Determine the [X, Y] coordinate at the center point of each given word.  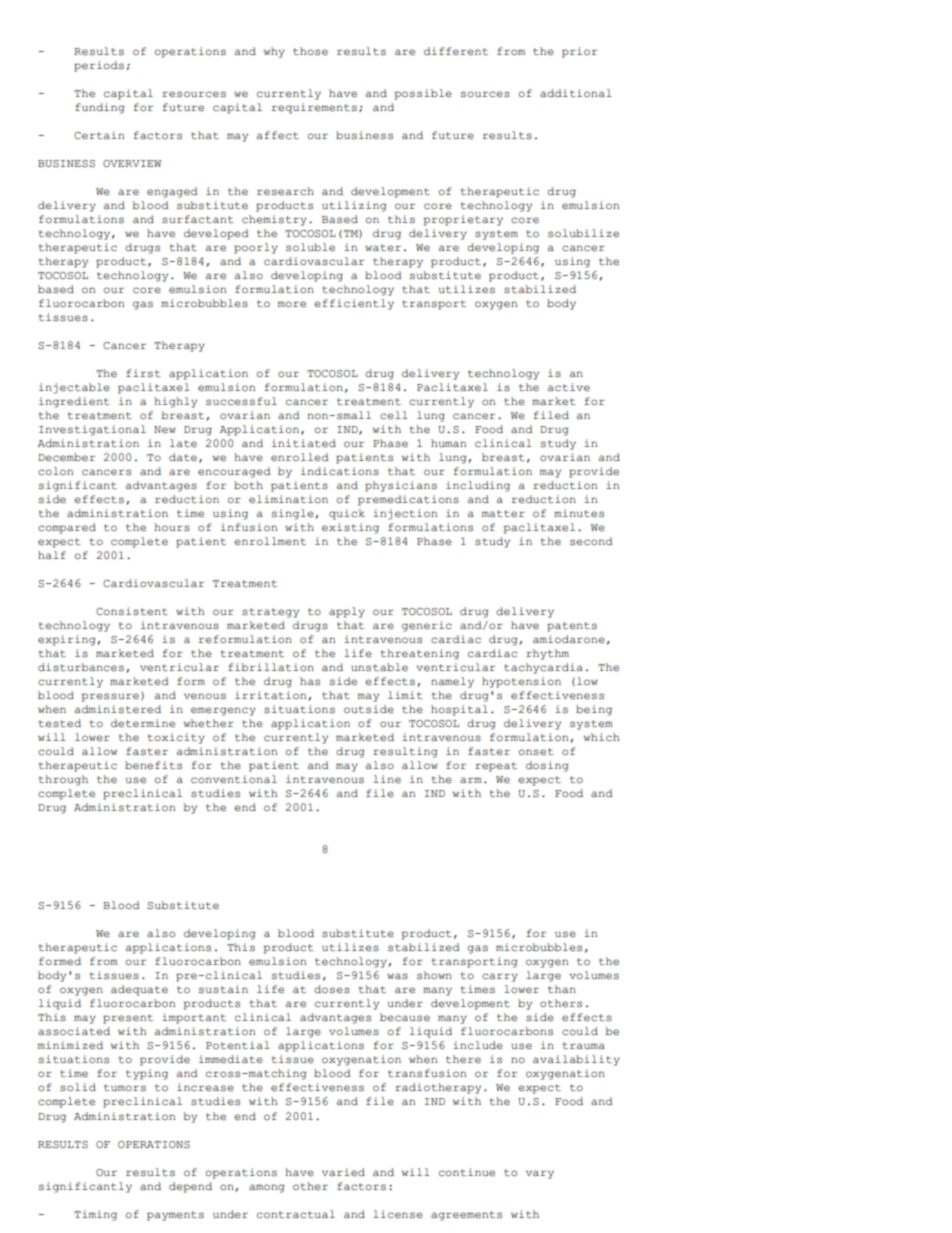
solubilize [583, 233]
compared [67, 528]
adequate [139, 990]
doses [332, 989]
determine [143, 723]
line [387, 779]
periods [99, 66]
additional [576, 93]
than [562, 989]
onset [536, 752]
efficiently [354, 304]
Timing [95, 1215]
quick [347, 514]
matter [503, 514]
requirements [314, 108]
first [143, 373]
